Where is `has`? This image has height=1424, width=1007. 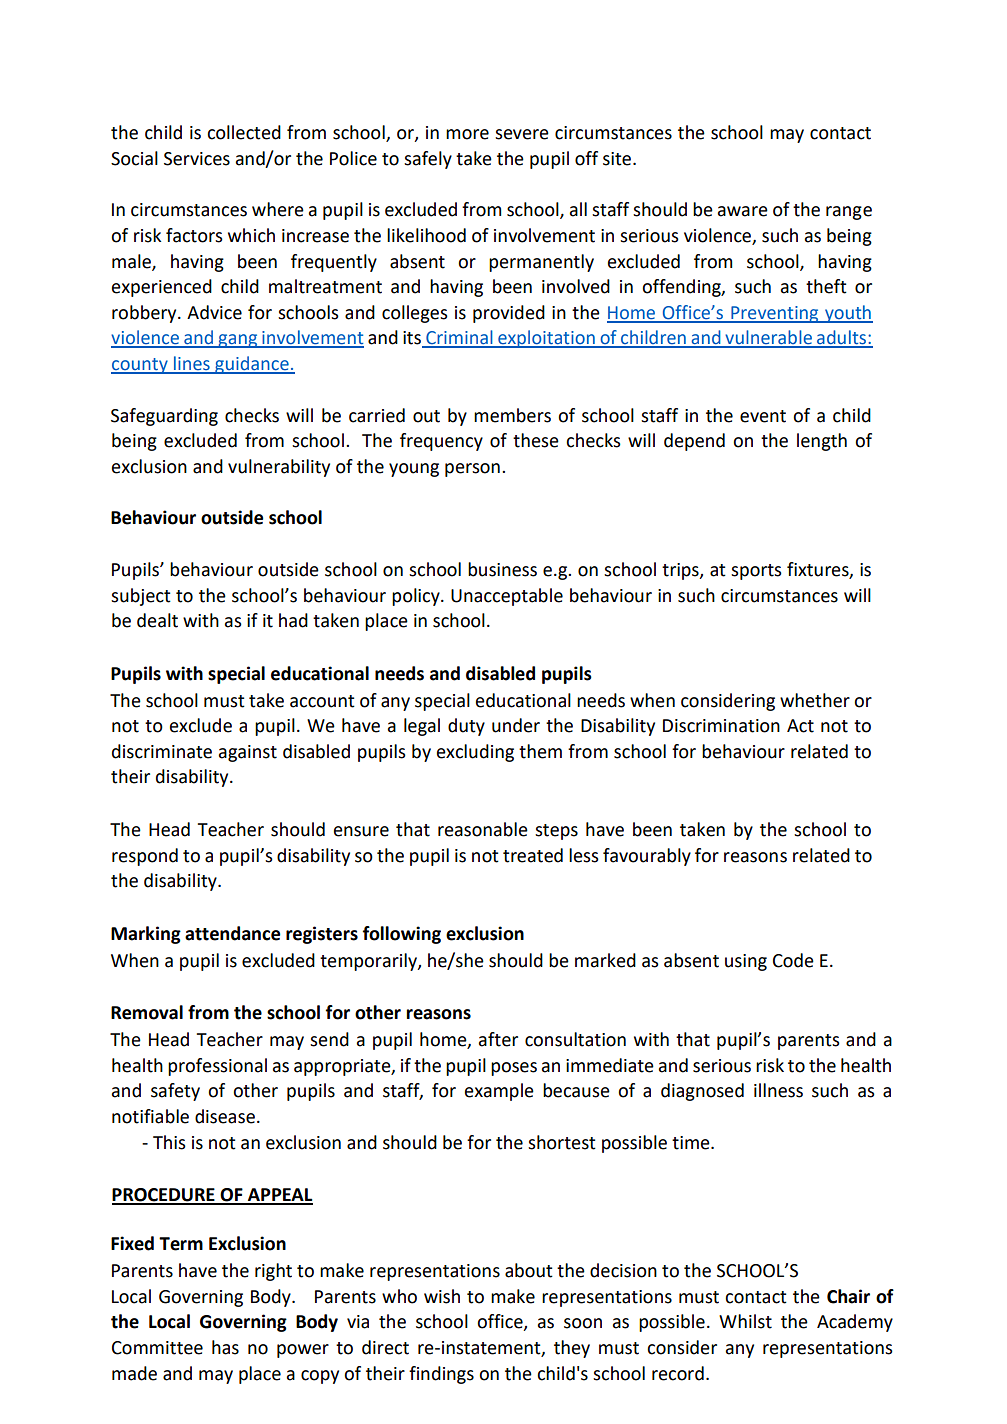 has is located at coordinates (225, 1347).
